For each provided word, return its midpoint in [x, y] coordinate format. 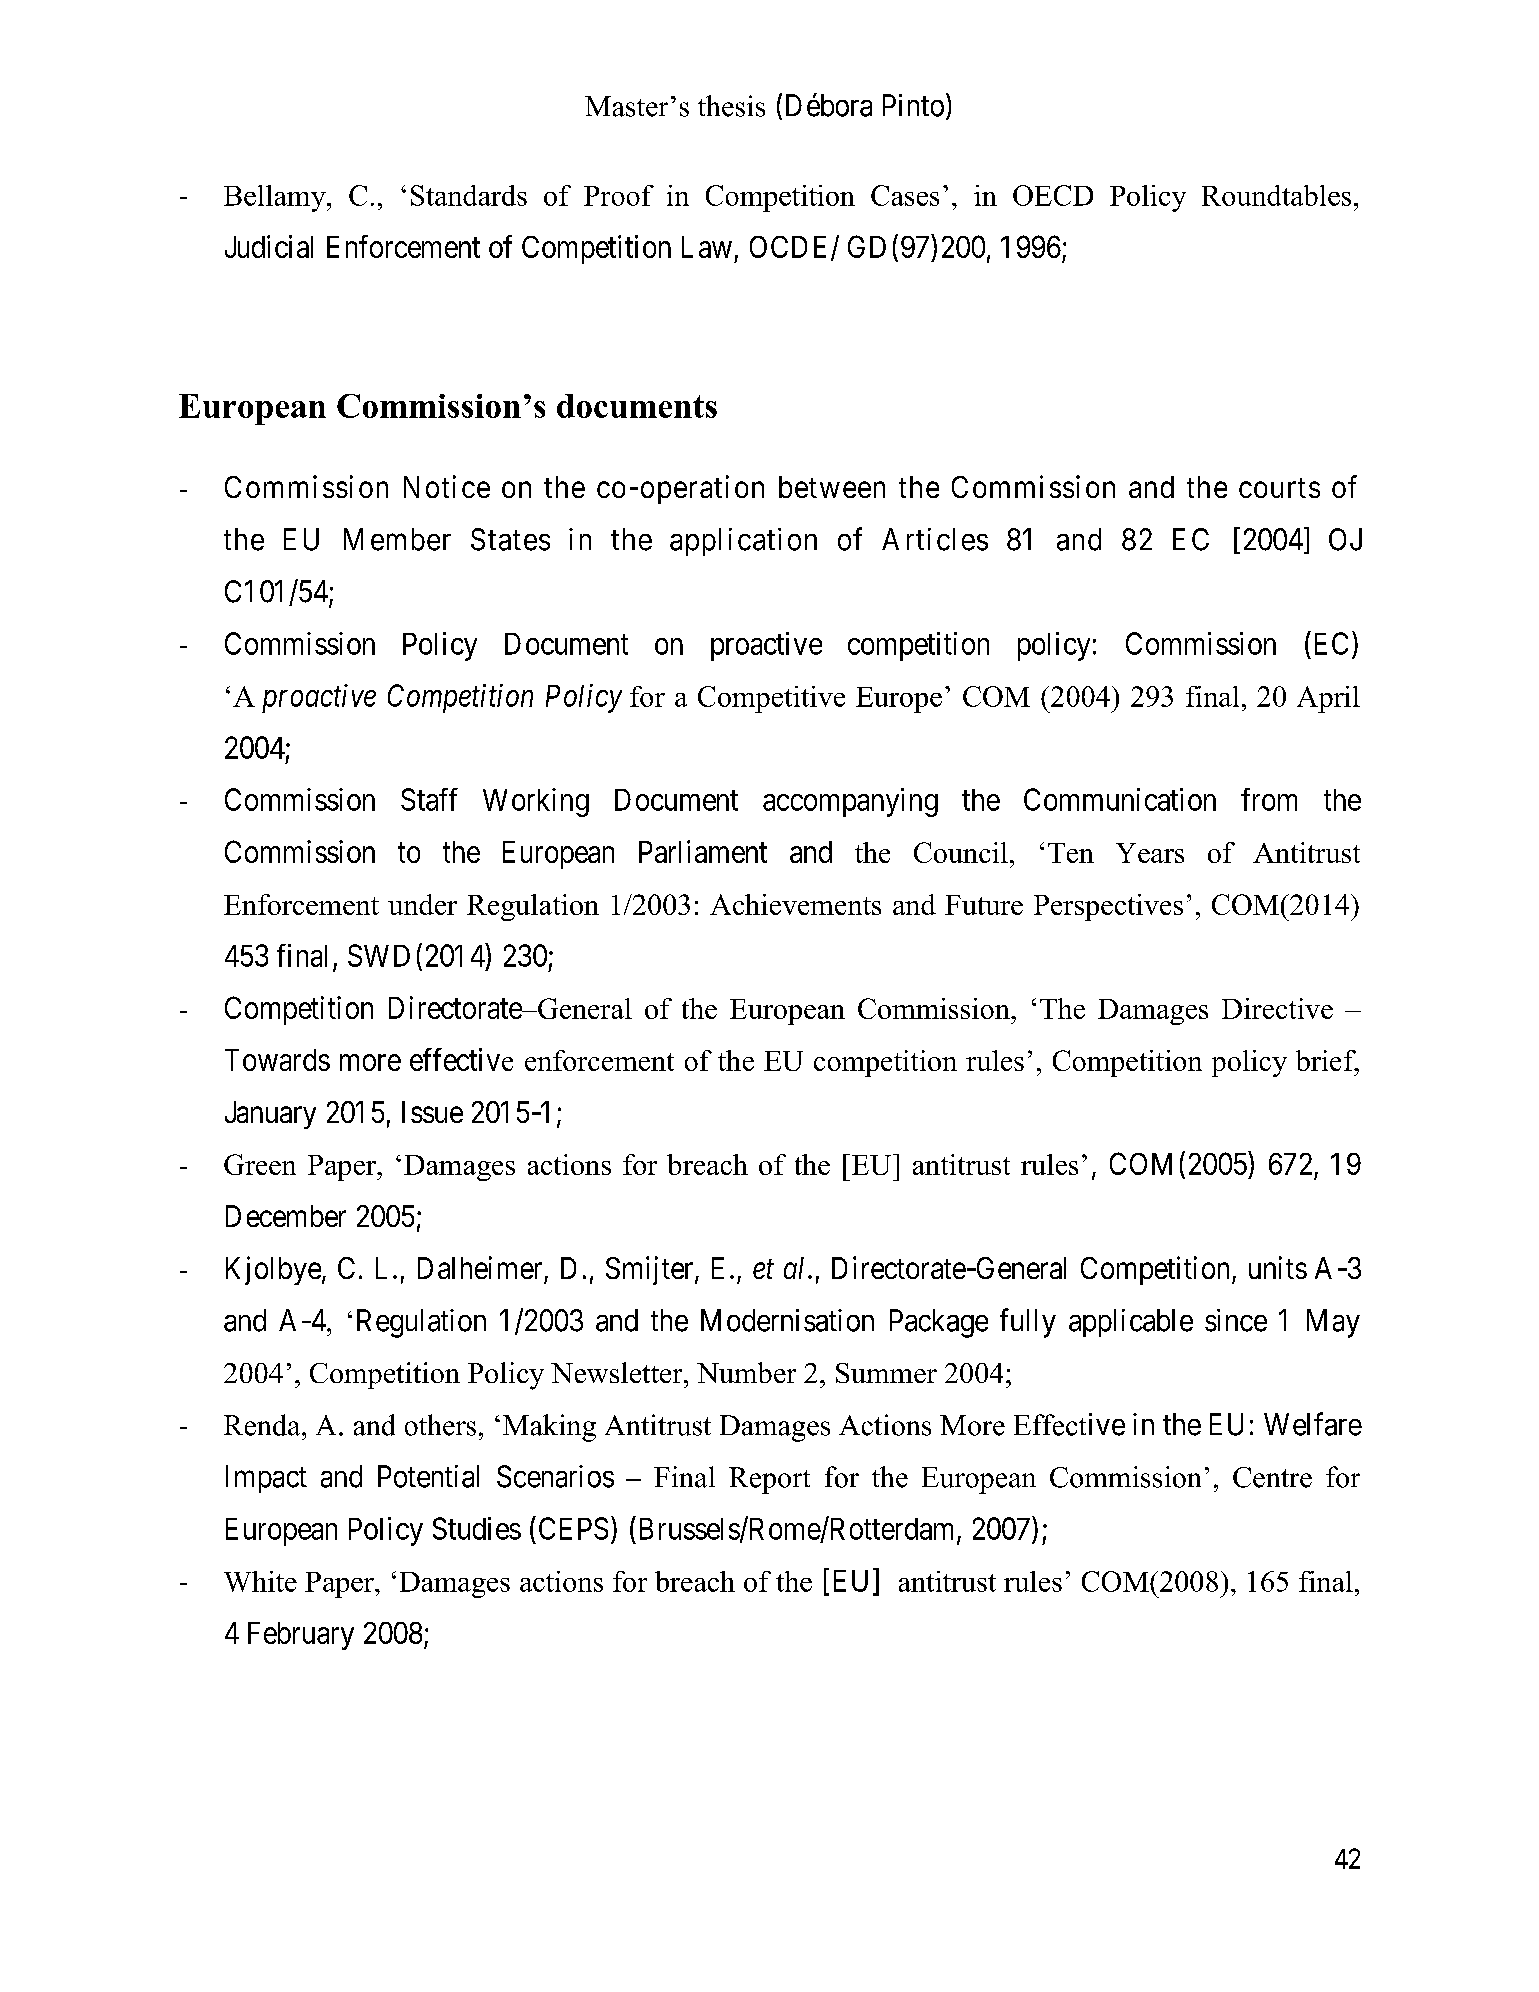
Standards [469, 195]
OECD [1053, 195]
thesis [731, 106]
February [301, 1636]
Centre [1272, 1477]
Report [769, 1480]
